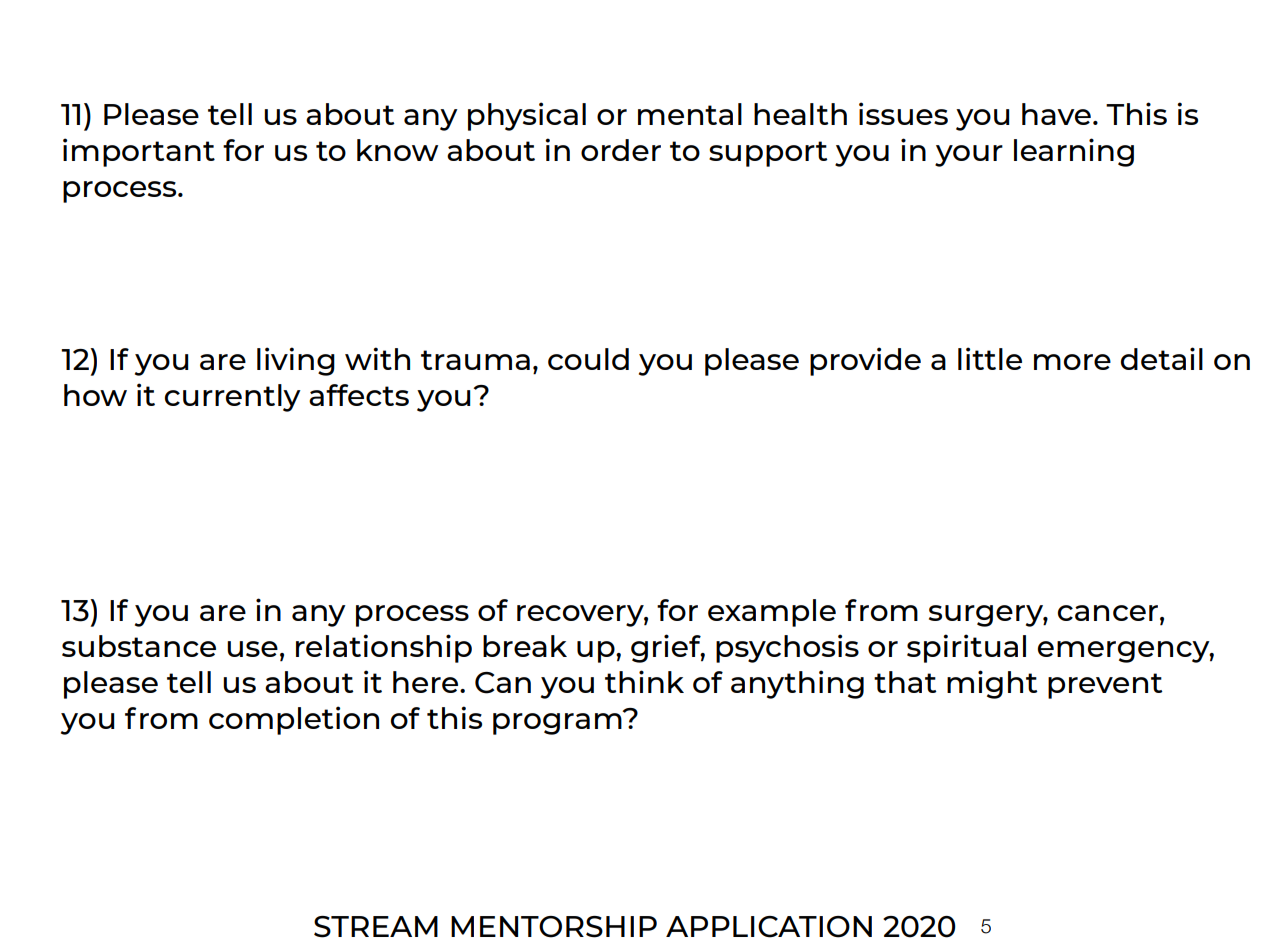  What do you see at coordinates (1072, 362) in the page?
I see `more` at bounding box center [1072, 362].
